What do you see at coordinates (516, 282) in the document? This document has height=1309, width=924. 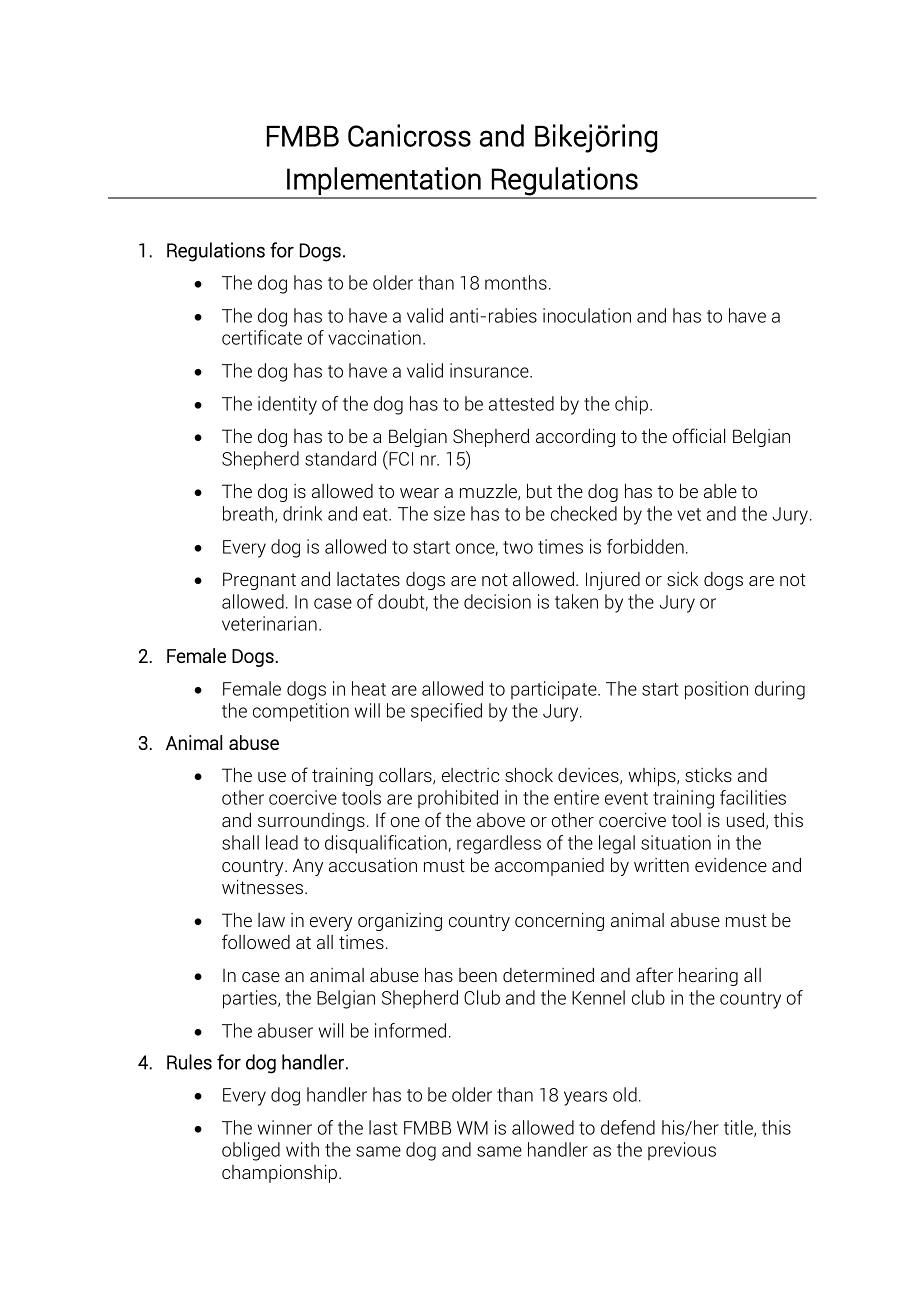 I see `months` at bounding box center [516, 282].
